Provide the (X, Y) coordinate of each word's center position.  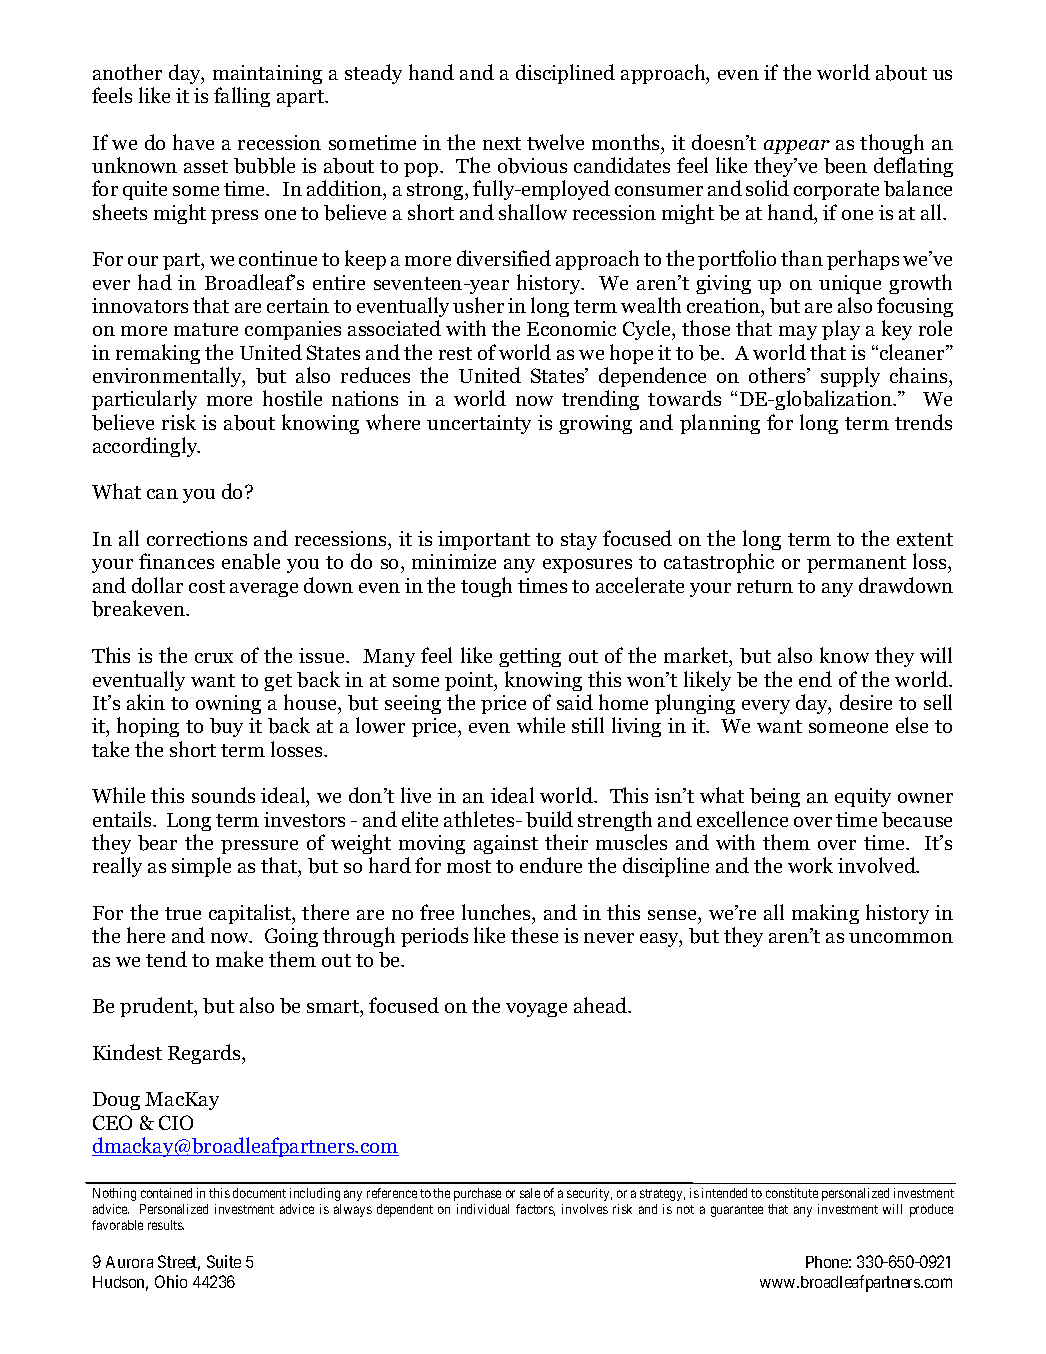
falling (242, 97)
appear (797, 147)
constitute (792, 1193)
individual (483, 1209)
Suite (224, 1261)
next (502, 143)
